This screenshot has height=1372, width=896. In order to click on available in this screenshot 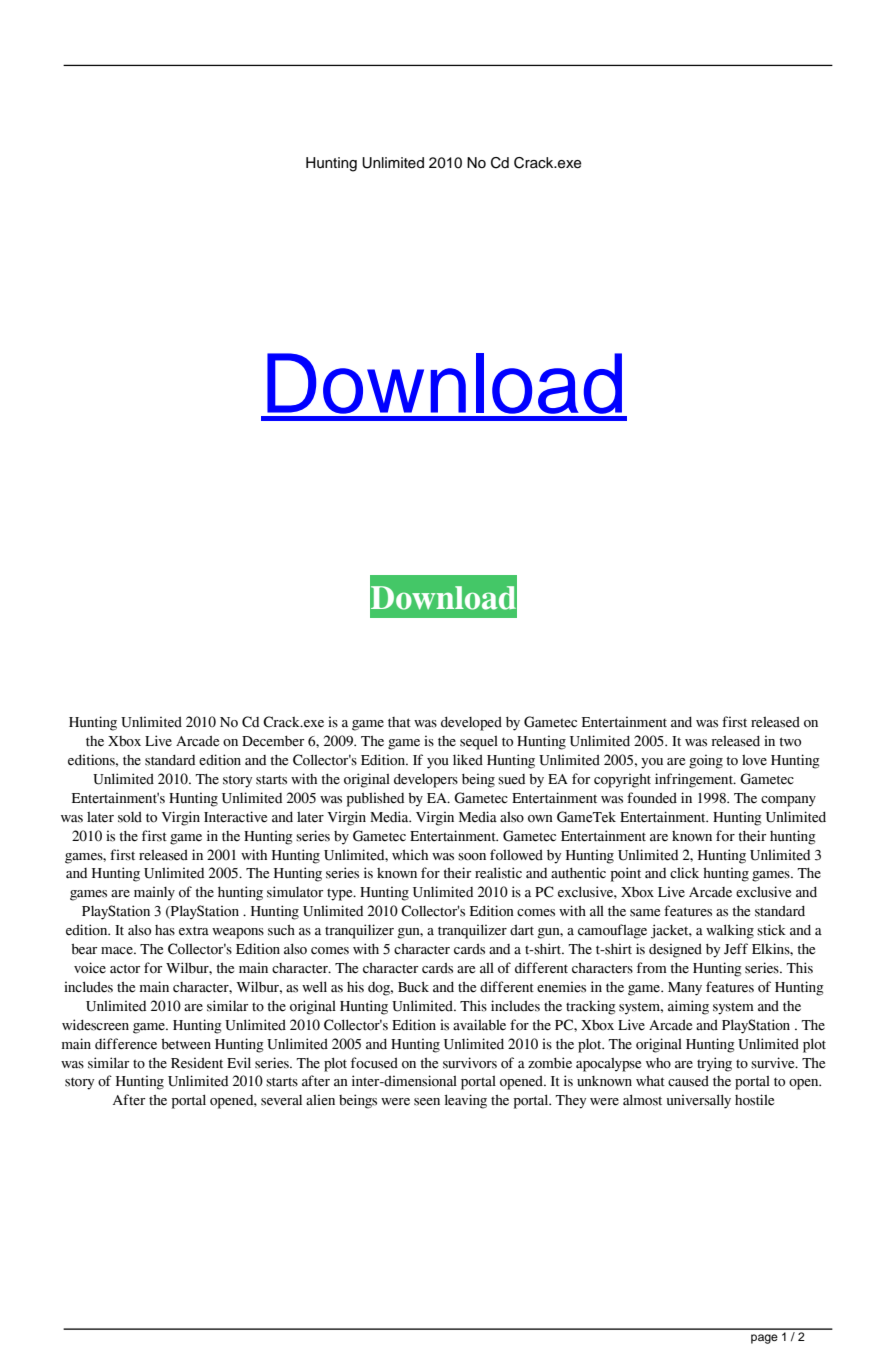, I will do `click(479, 1025)`.
